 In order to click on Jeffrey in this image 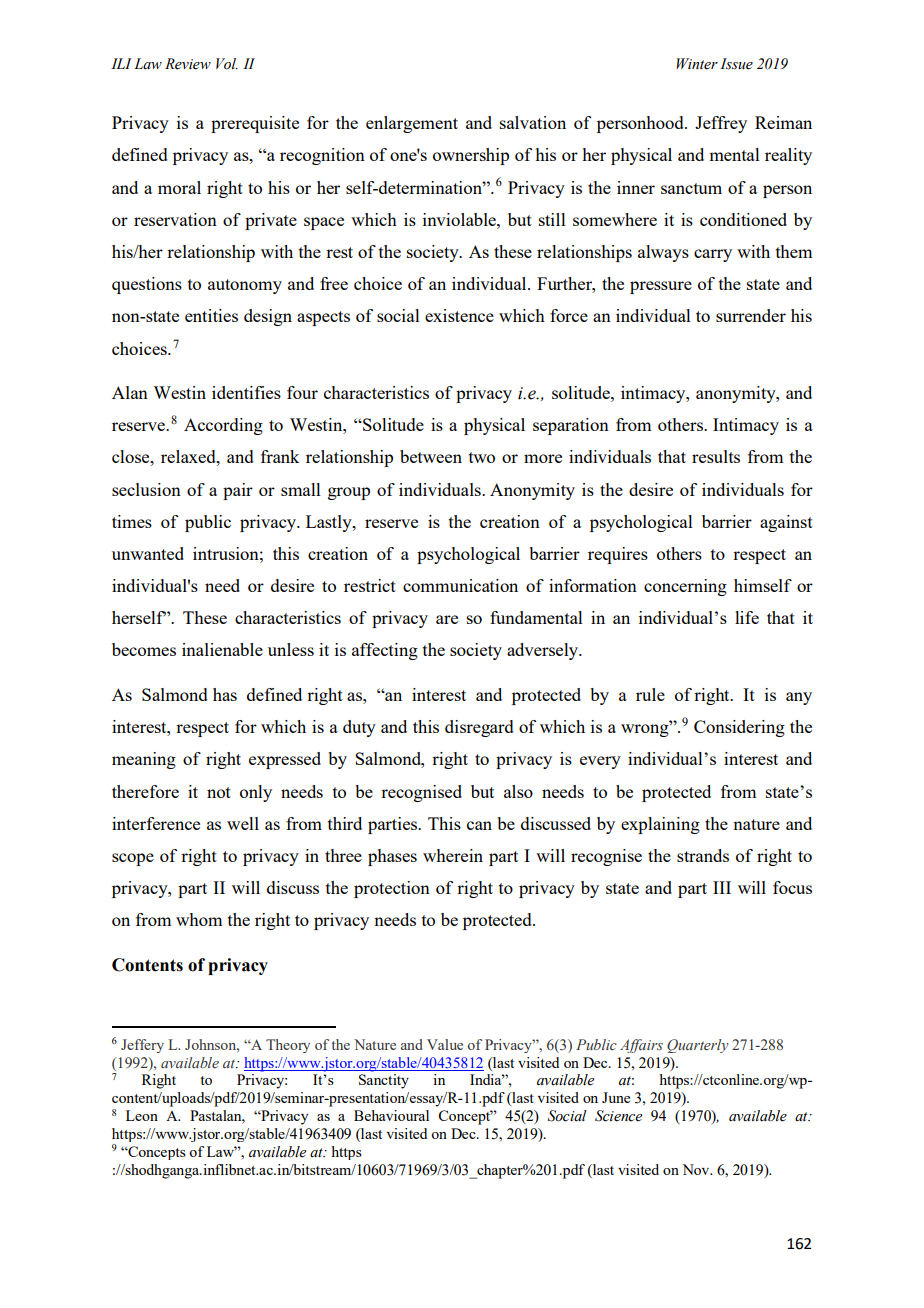, I will do `click(721, 124)`.
